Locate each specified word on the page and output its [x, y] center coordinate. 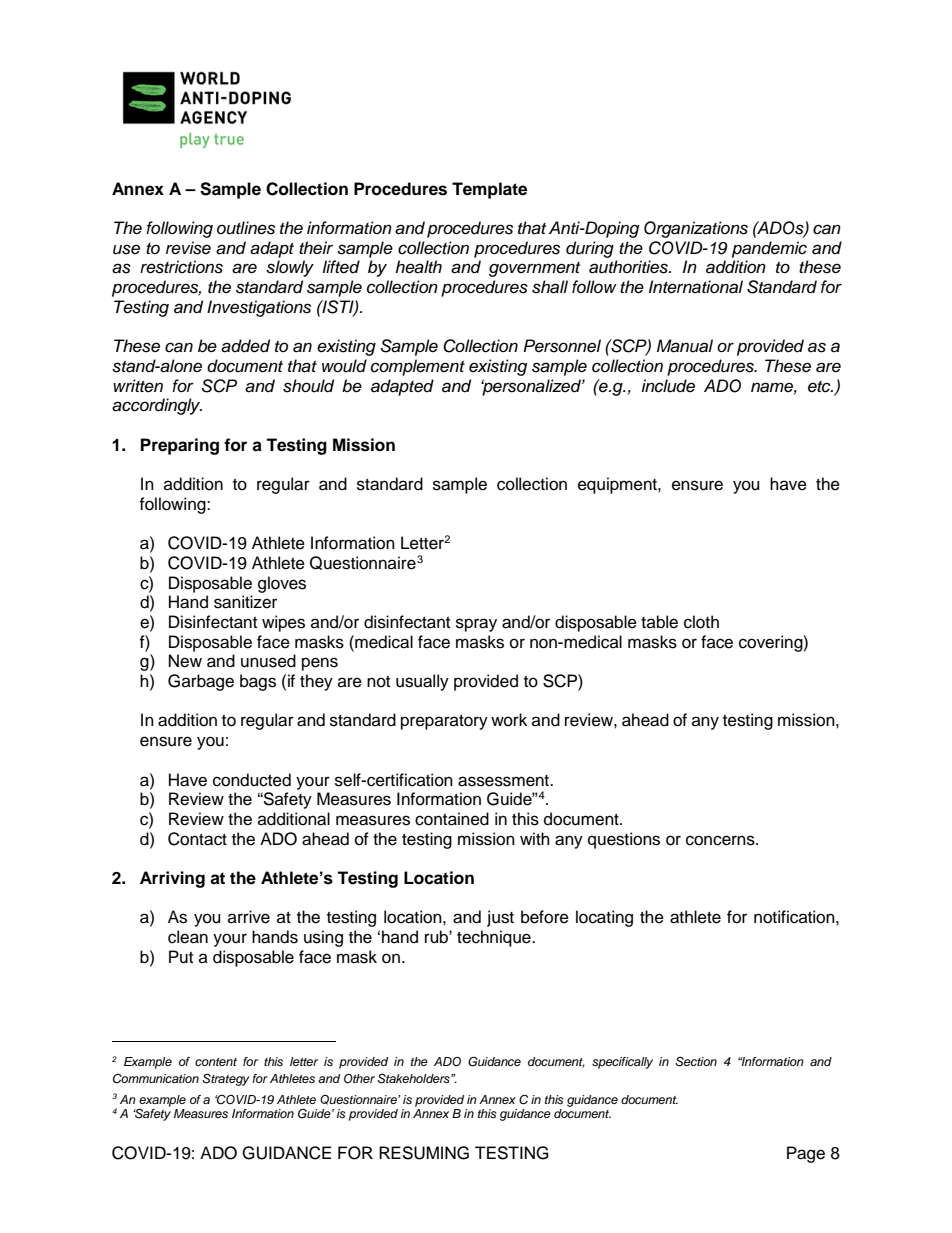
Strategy [226, 1079]
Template [489, 190]
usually [422, 682]
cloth [701, 622]
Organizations [696, 229]
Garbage [201, 682]
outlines [246, 228]
